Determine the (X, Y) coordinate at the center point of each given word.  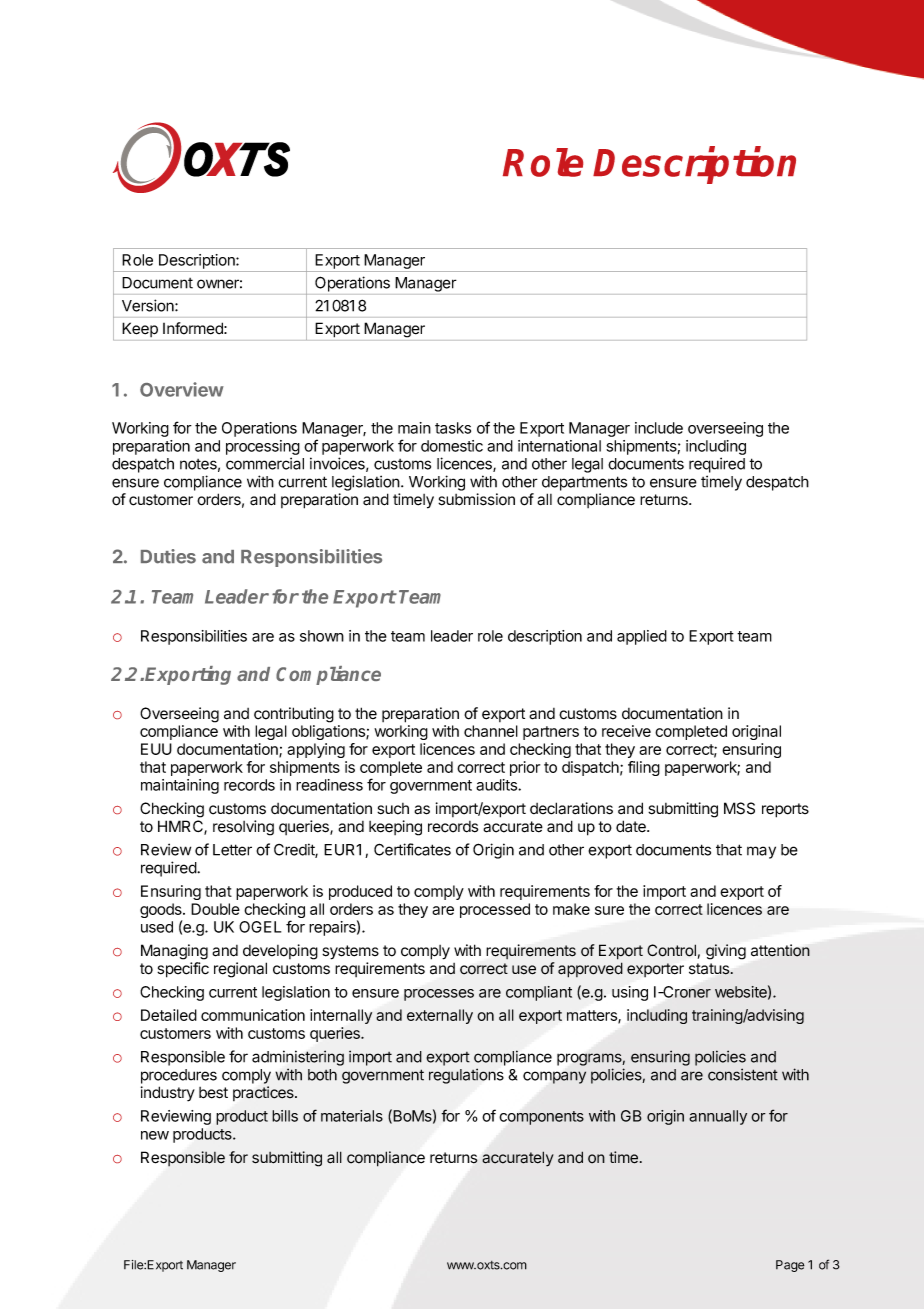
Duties (168, 556)
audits (497, 785)
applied (642, 637)
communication (253, 1015)
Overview (182, 389)
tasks (453, 428)
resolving (243, 828)
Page (790, 1266)
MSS (739, 808)
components (542, 1118)
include (659, 428)
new (155, 1135)
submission (476, 499)
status (710, 969)
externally (440, 1016)
